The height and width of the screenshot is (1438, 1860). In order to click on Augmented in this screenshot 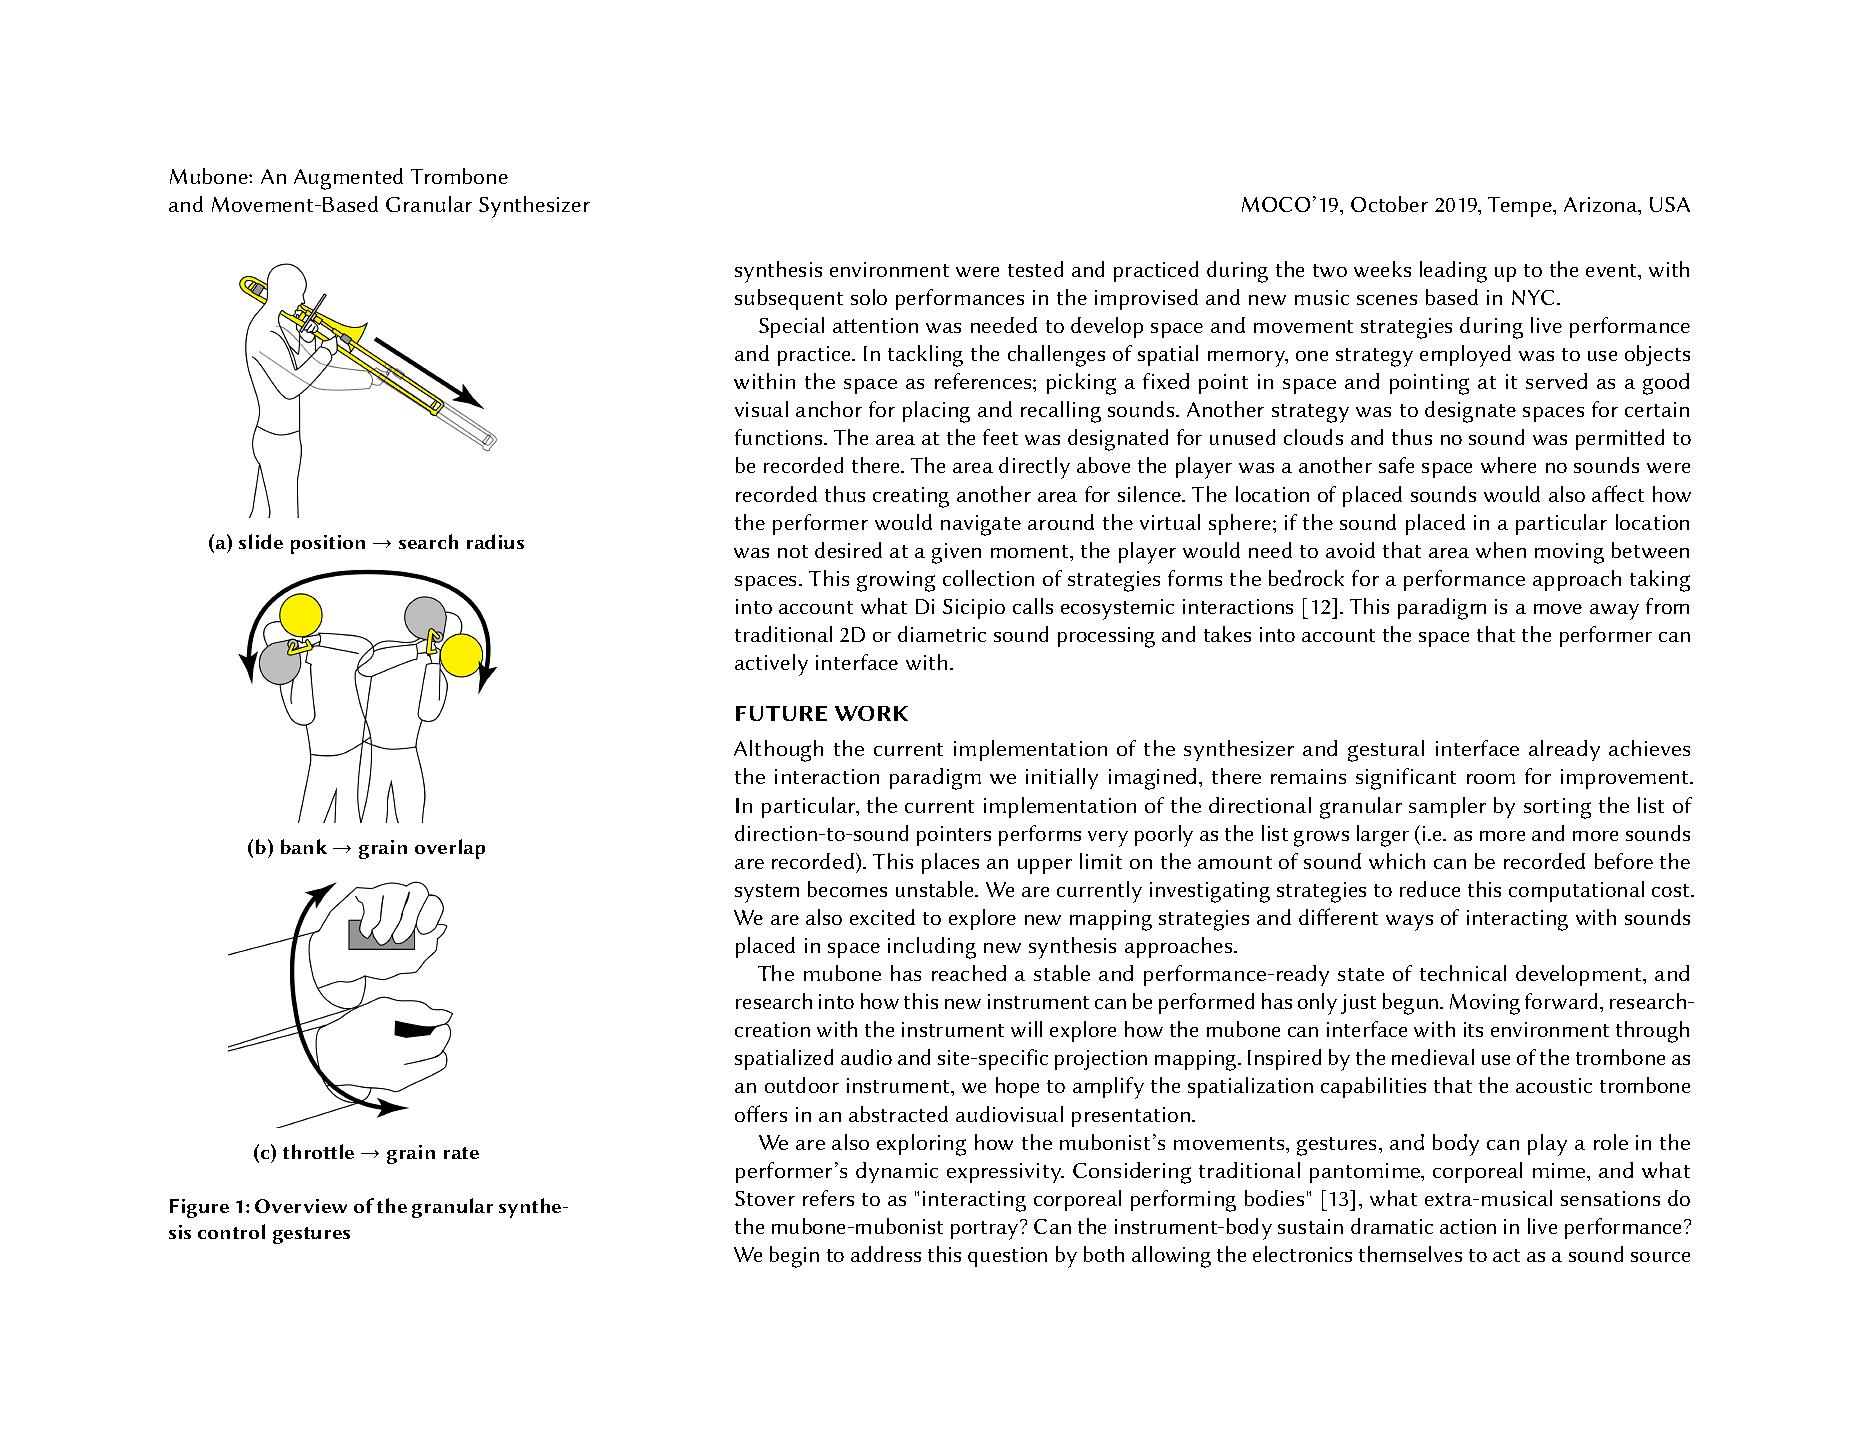, I will do `click(348, 179)`.
